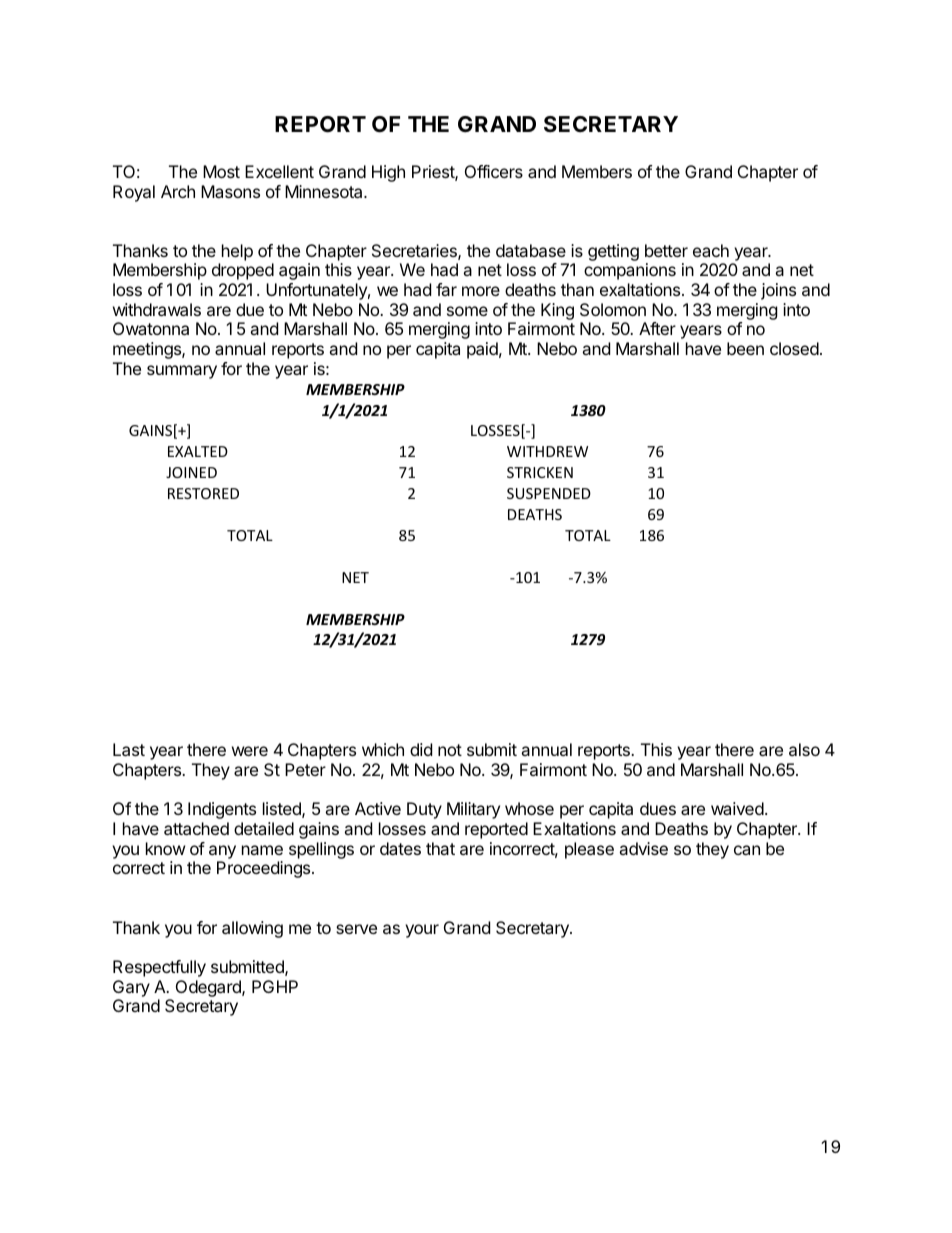 The height and width of the document is (1233, 952). I want to click on Officers, so click(494, 171).
